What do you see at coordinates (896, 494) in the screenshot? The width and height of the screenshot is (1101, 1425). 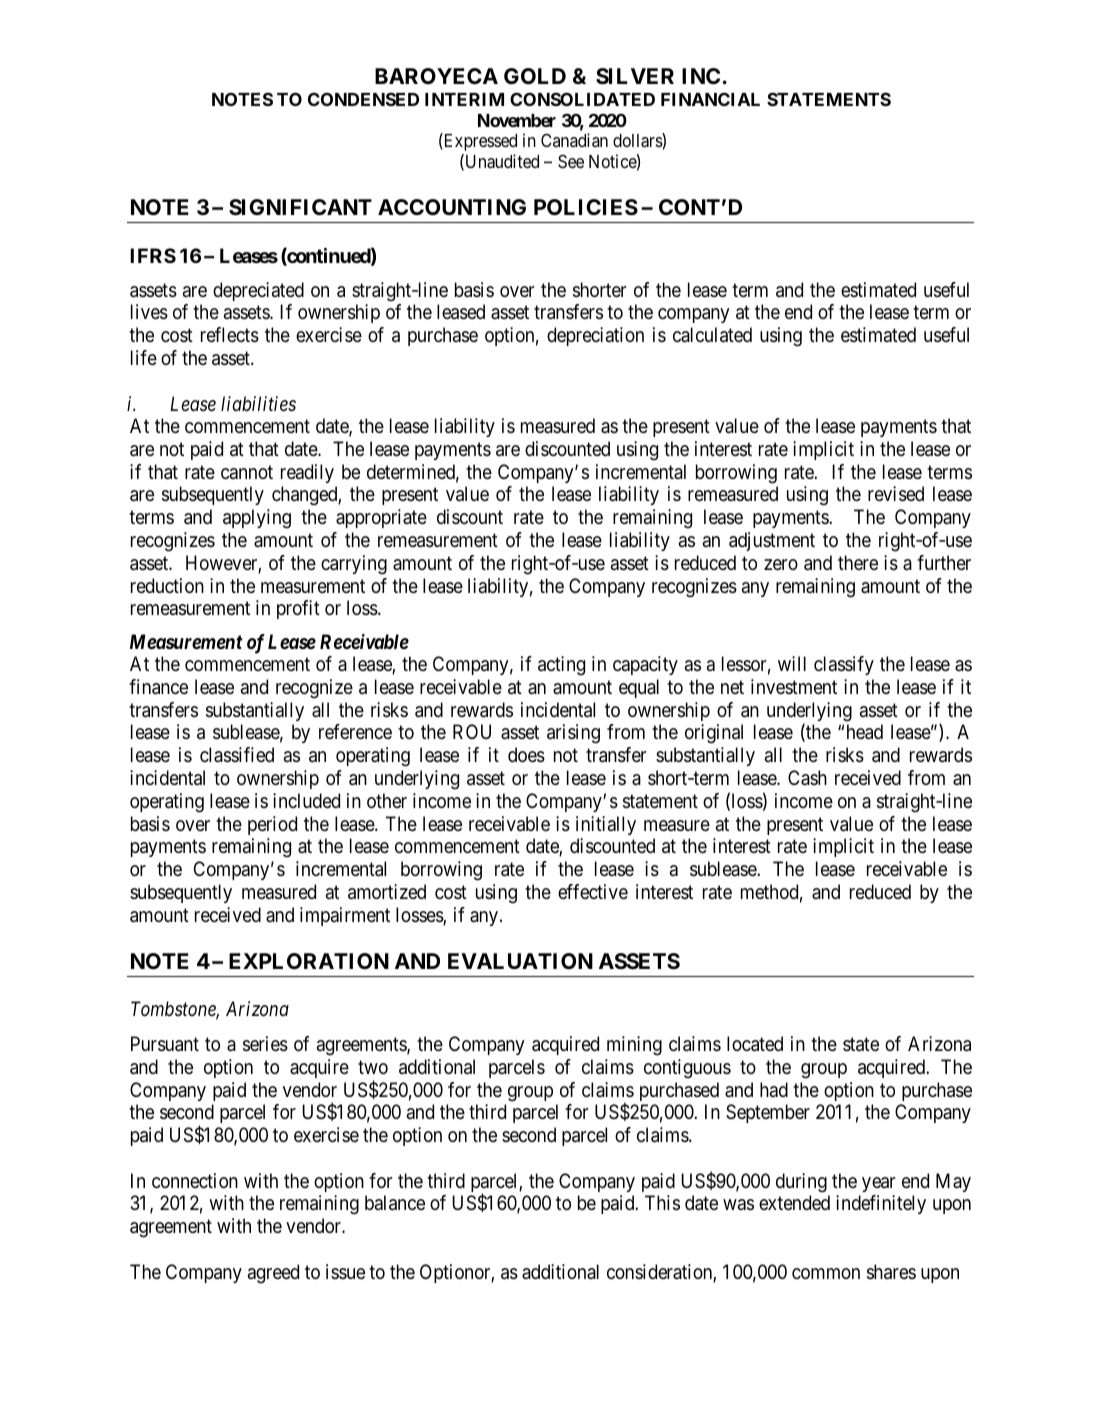 I see `revised` at bounding box center [896, 494].
